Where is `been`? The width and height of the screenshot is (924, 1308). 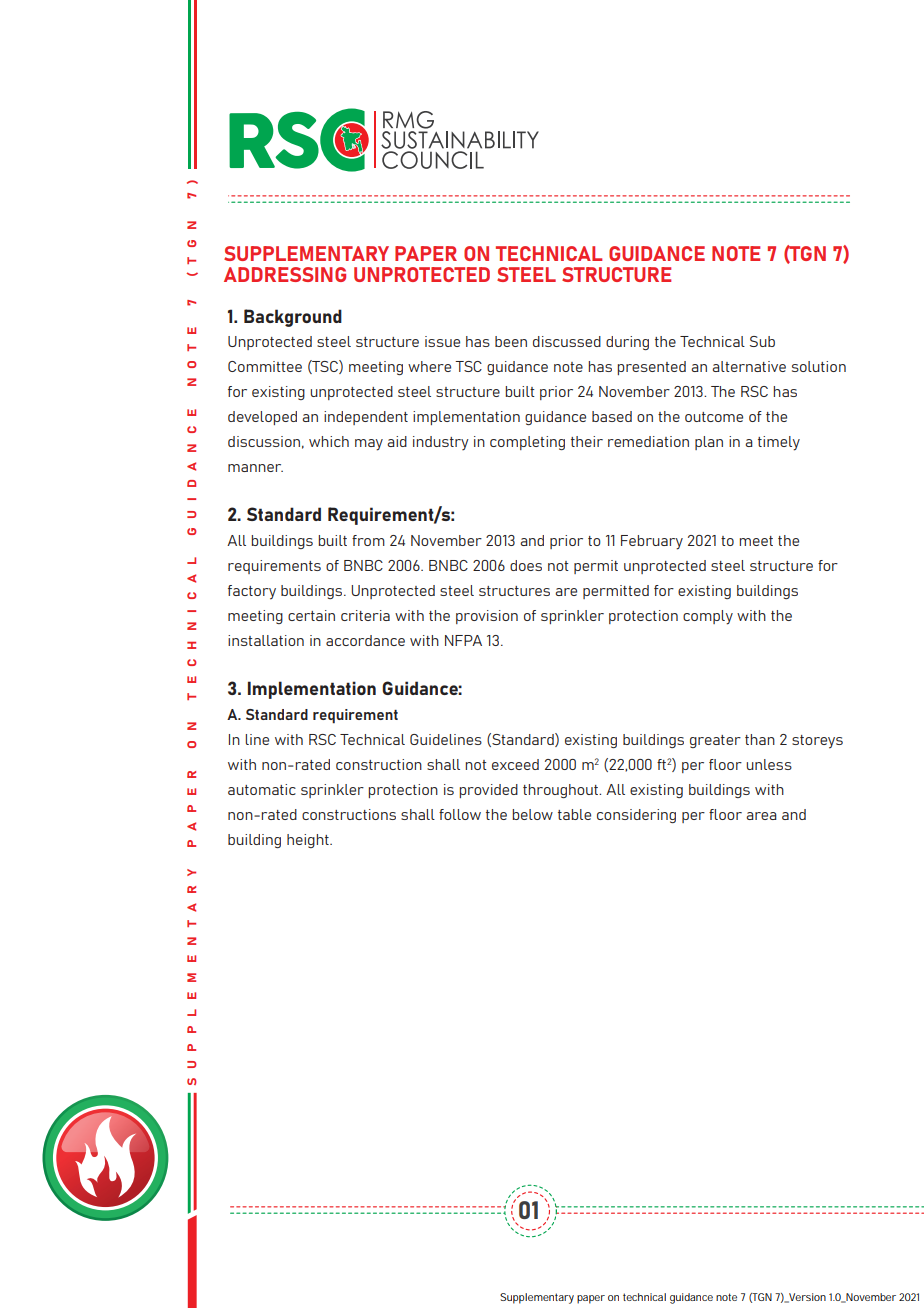
been is located at coordinates (511, 341).
